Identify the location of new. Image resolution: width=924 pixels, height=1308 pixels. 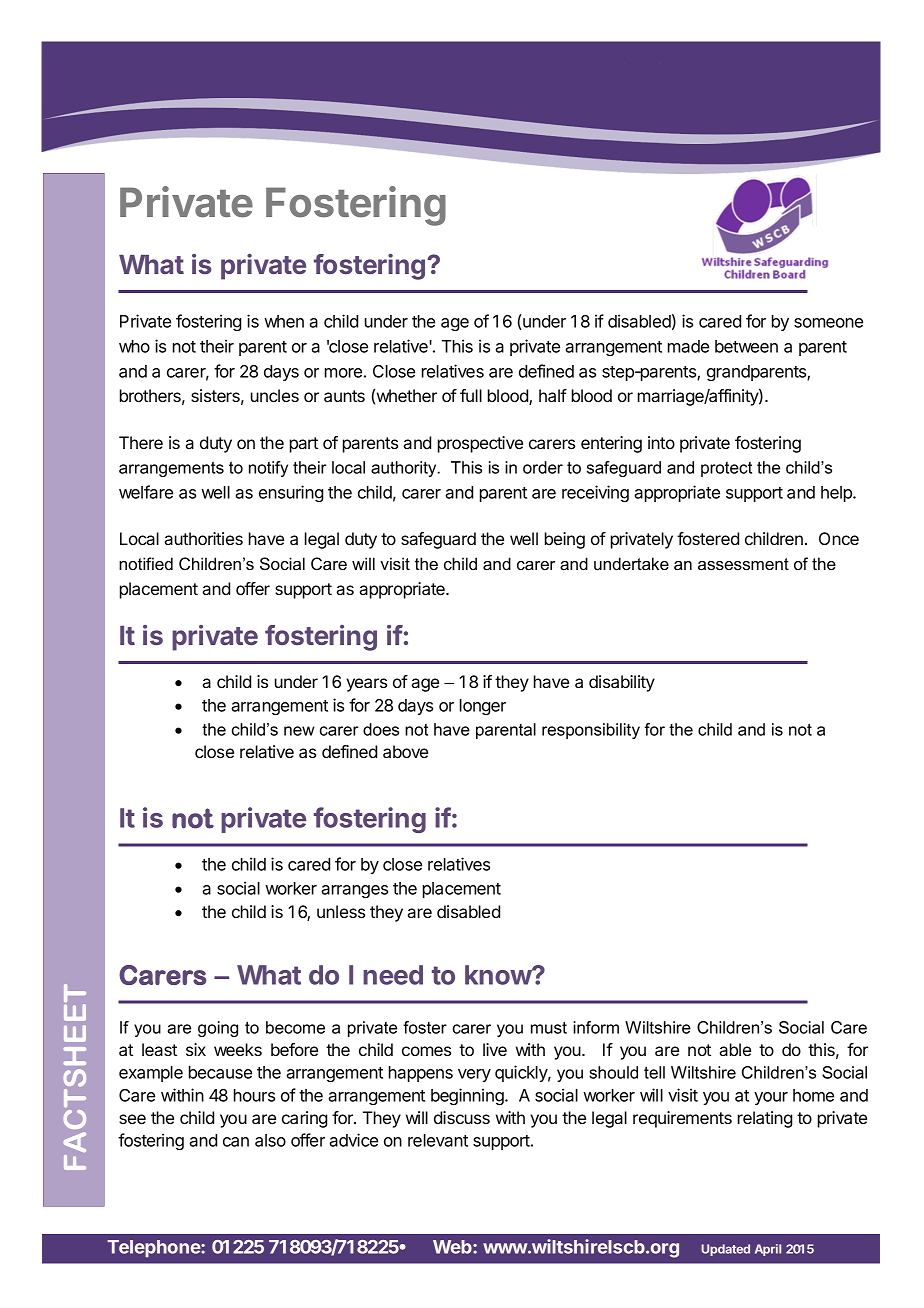
(299, 731).
